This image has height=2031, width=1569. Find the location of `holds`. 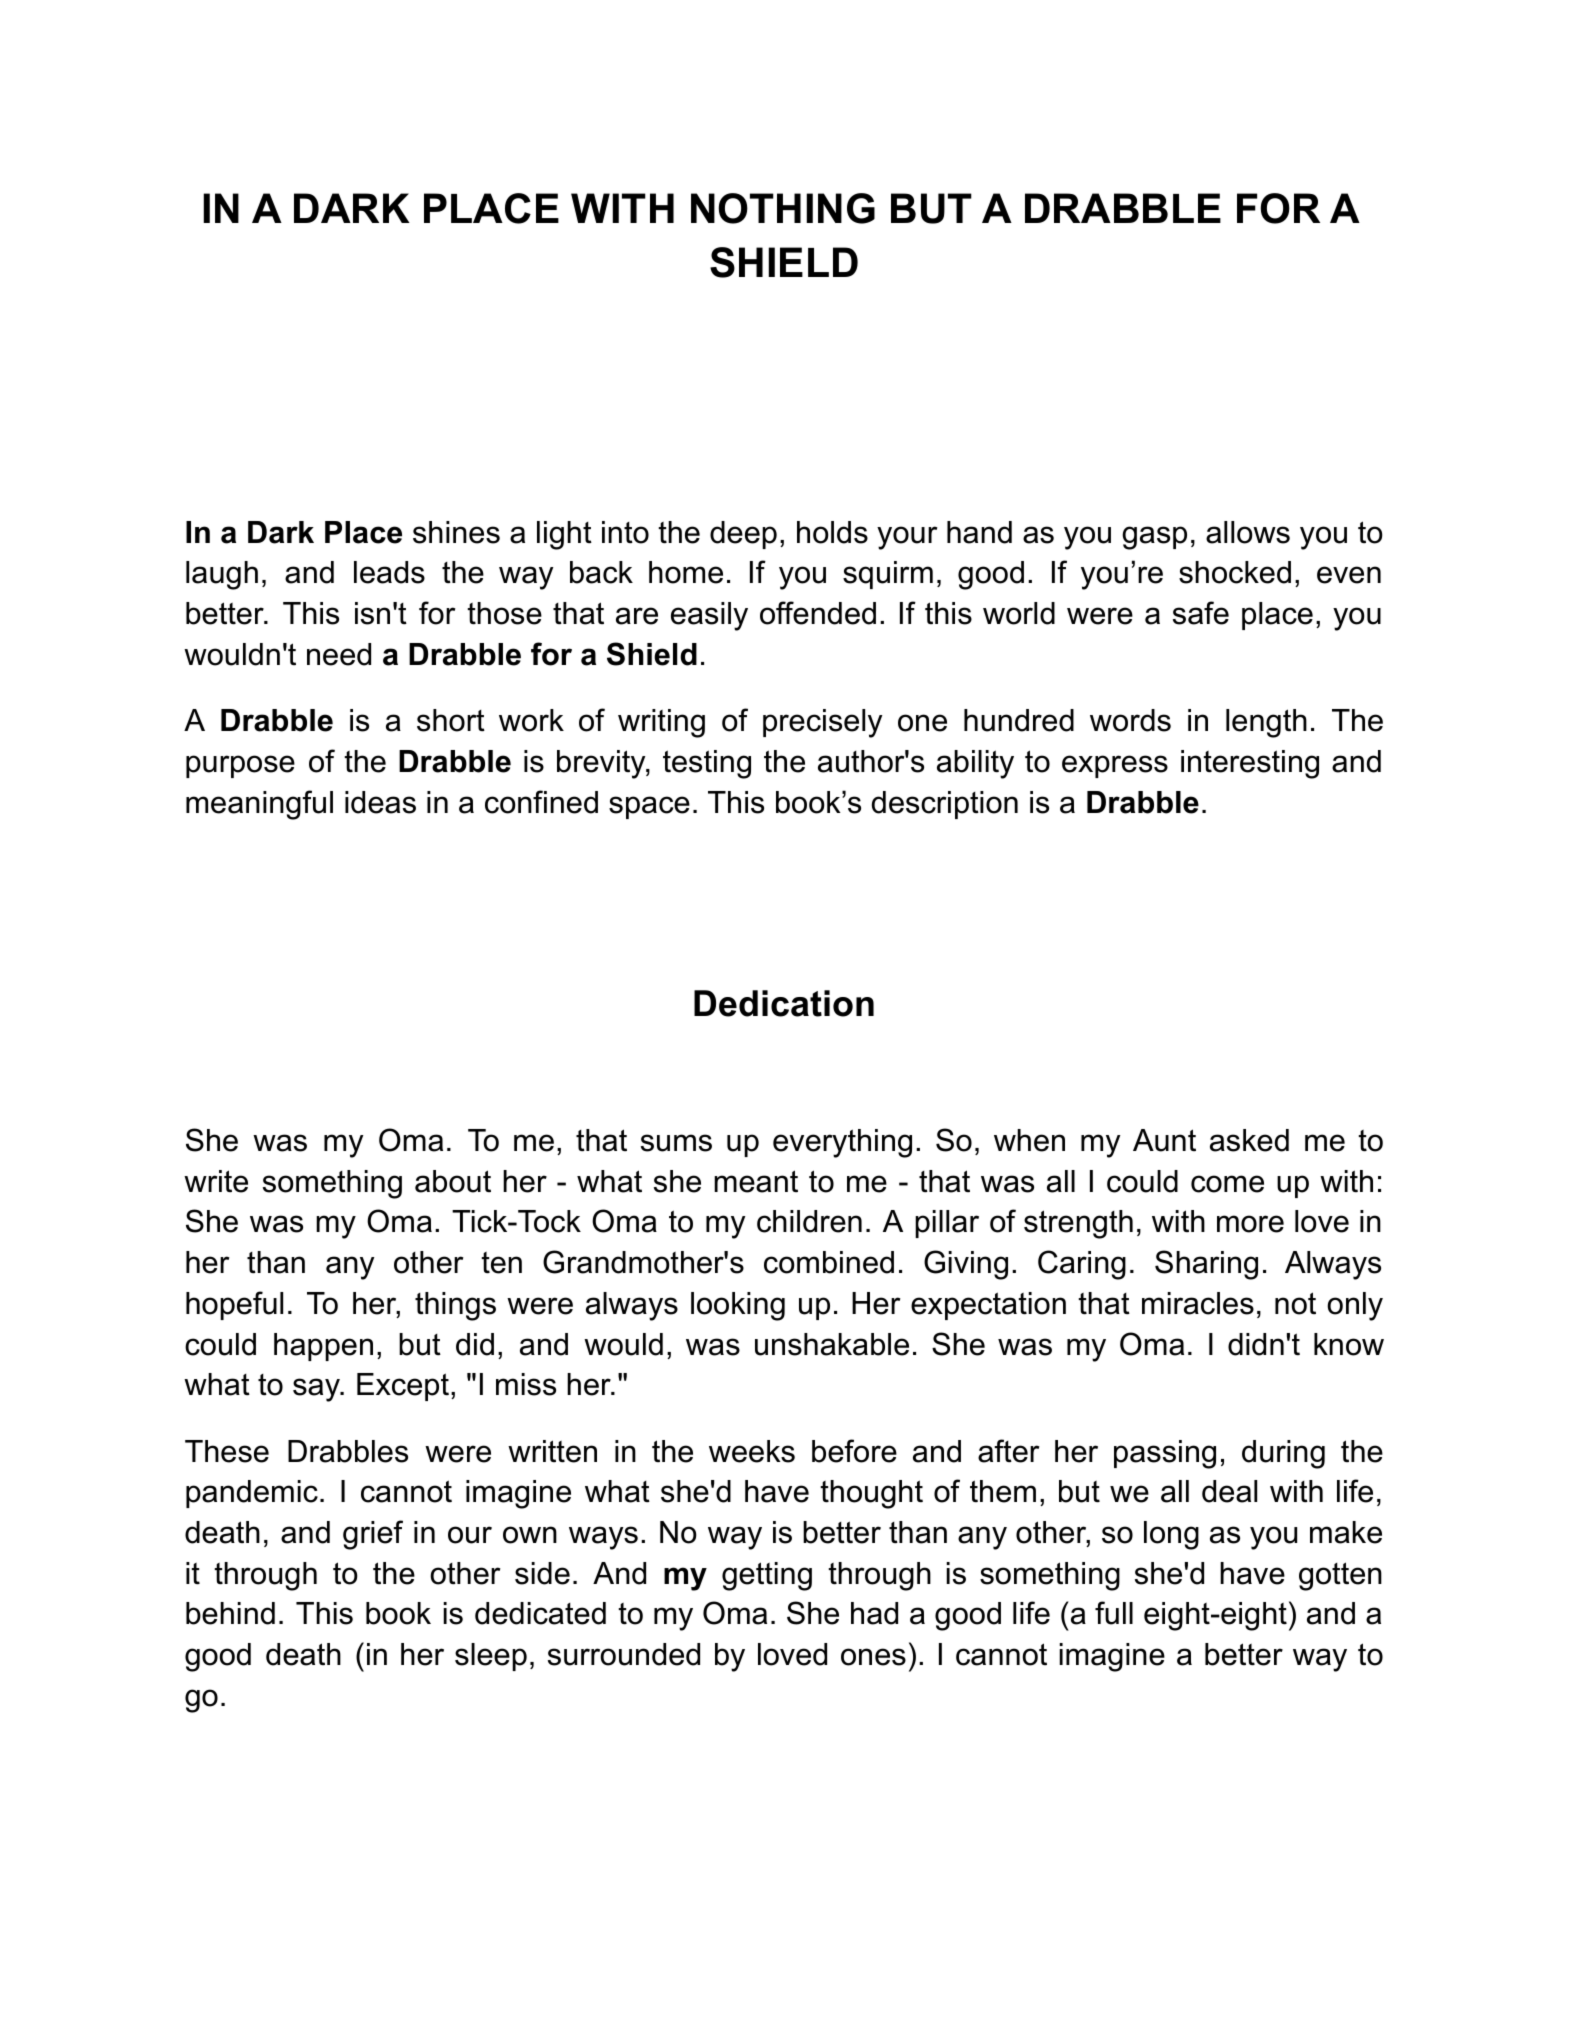

holds is located at coordinates (832, 532).
